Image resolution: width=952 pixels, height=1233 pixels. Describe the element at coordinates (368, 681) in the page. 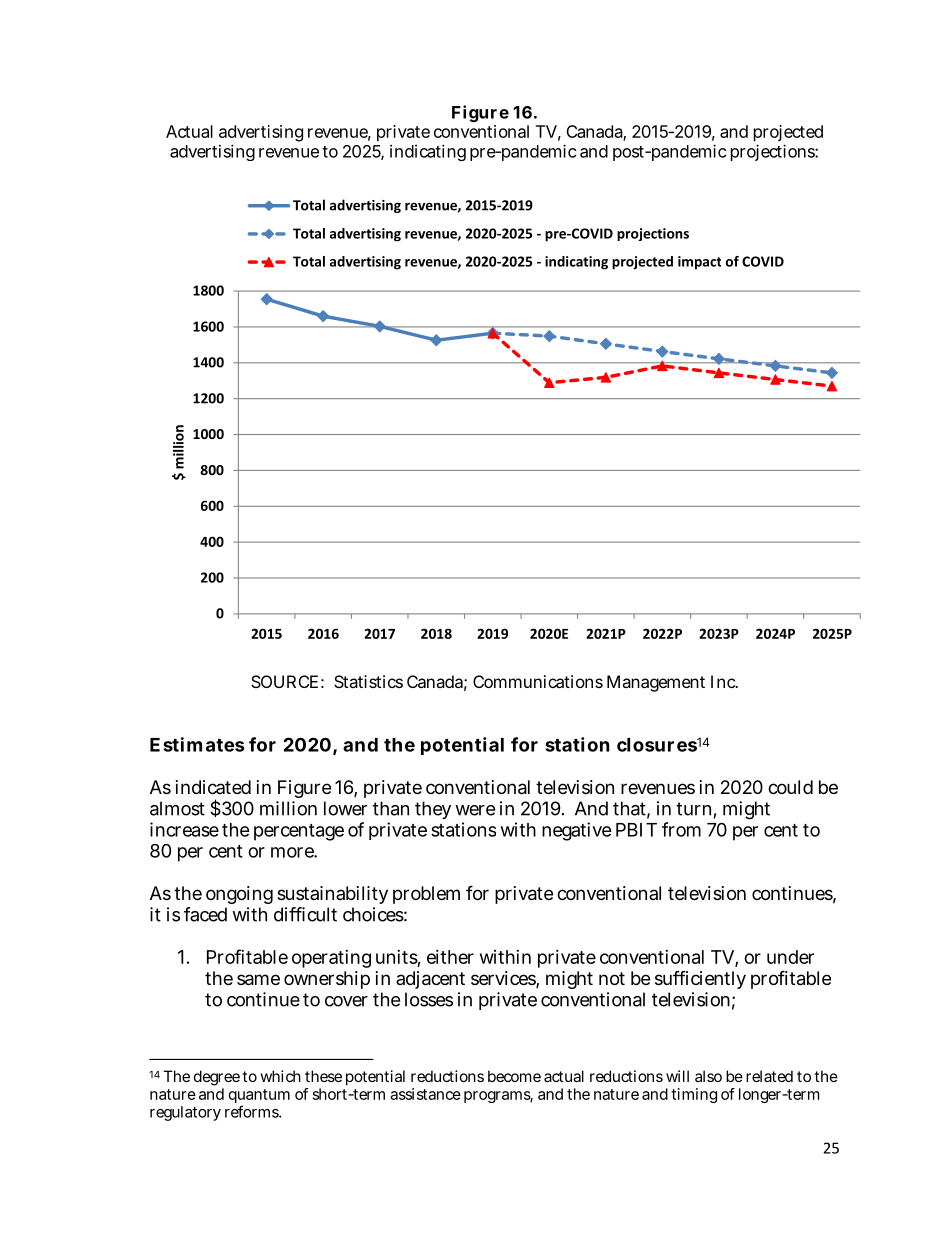

I see `Statistics` at that location.
